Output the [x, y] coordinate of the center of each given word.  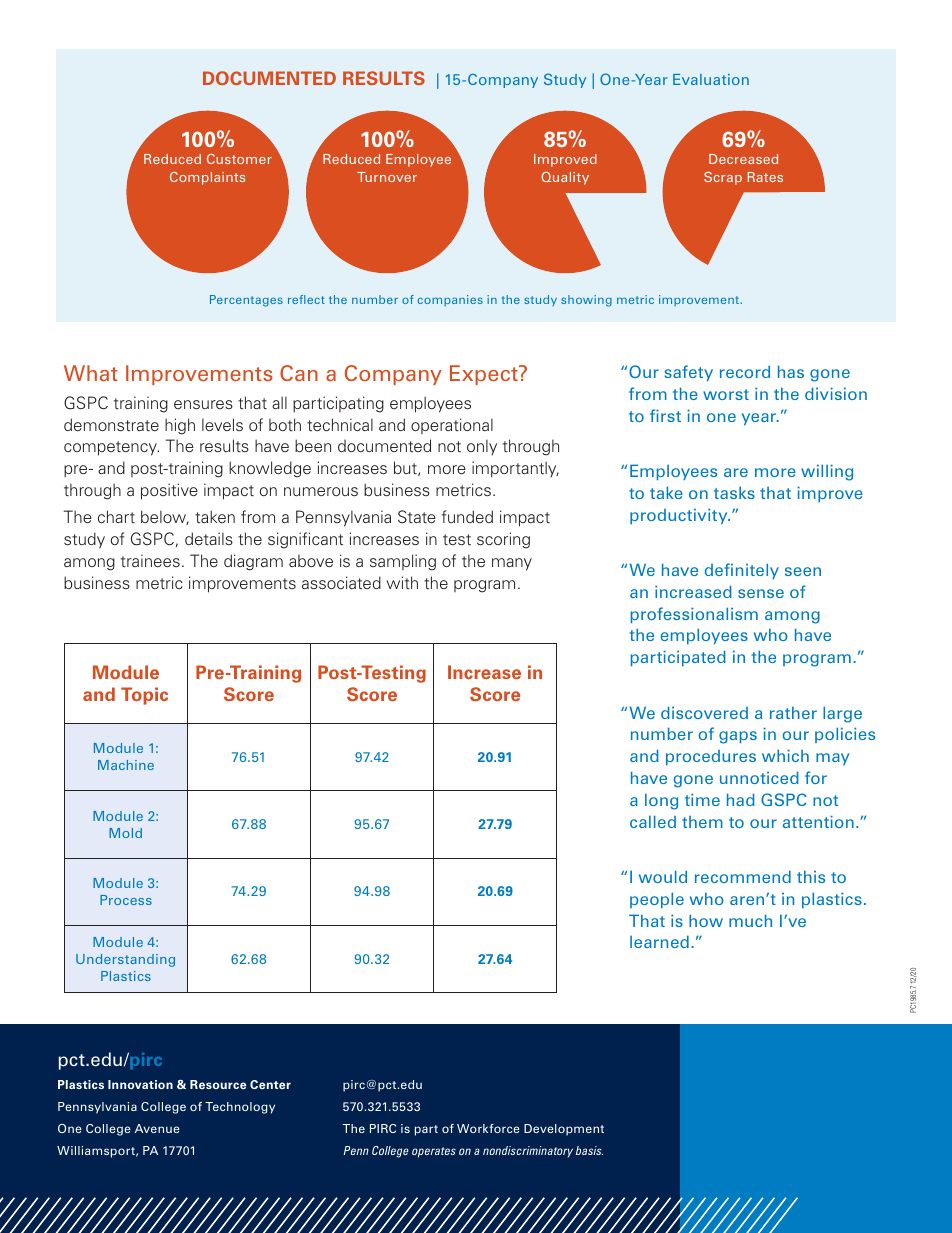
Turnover [387, 177]
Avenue [157, 1128]
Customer [239, 159]
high [180, 426]
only [482, 447]
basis [589, 1150]
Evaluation [711, 79]
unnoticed [759, 777]
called [653, 821]
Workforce [488, 1128]
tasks [734, 492]
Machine [126, 765]
